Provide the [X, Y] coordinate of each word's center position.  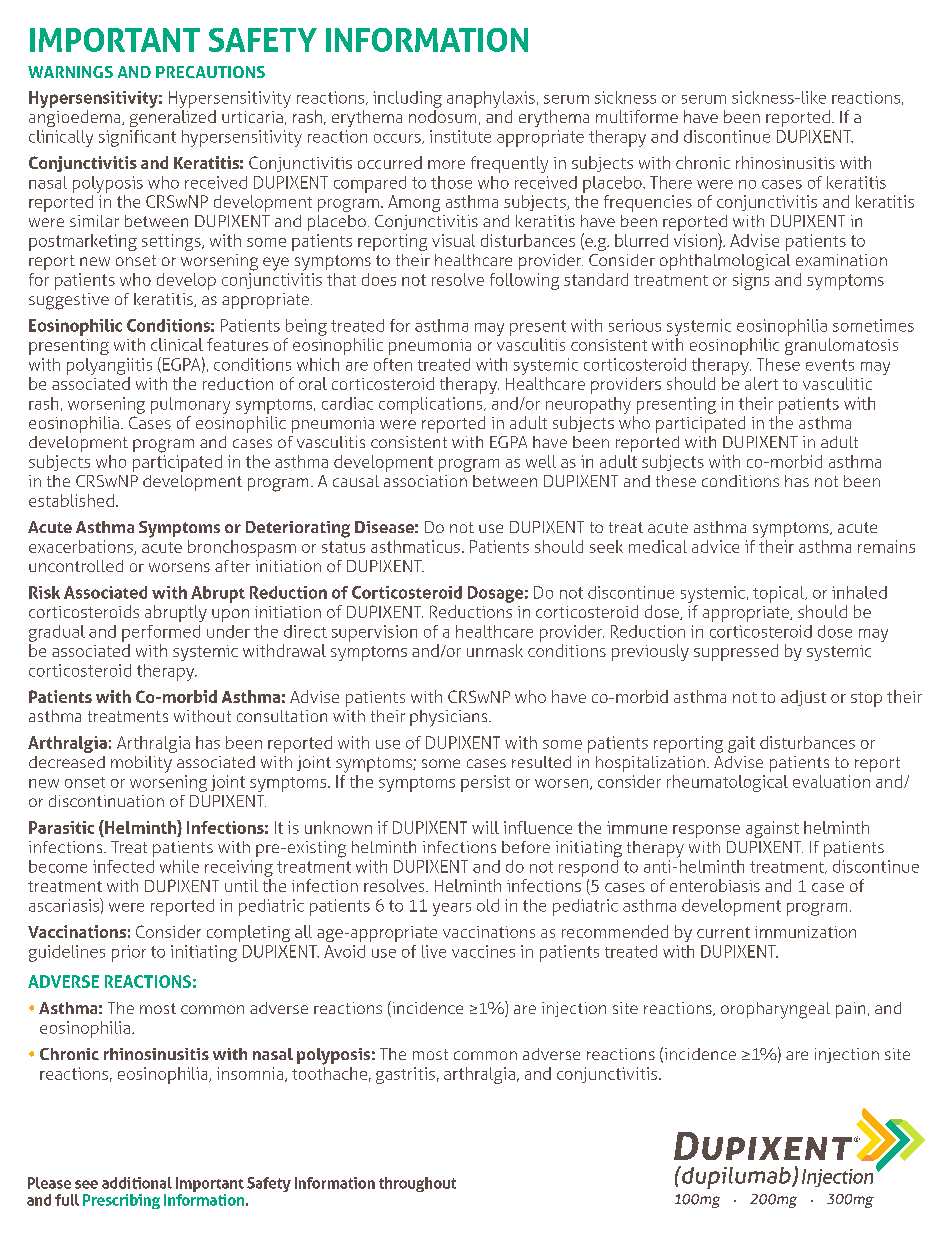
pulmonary [190, 405]
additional [137, 1183]
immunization [805, 932]
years [452, 909]
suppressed [736, 652]
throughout [417, 1184]
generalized [173, 118]
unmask [495, 650]
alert [761, 383]
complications [432, 405]
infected [123, 866]
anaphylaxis [491, 99]
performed [161, 633]
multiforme [637, 116]
